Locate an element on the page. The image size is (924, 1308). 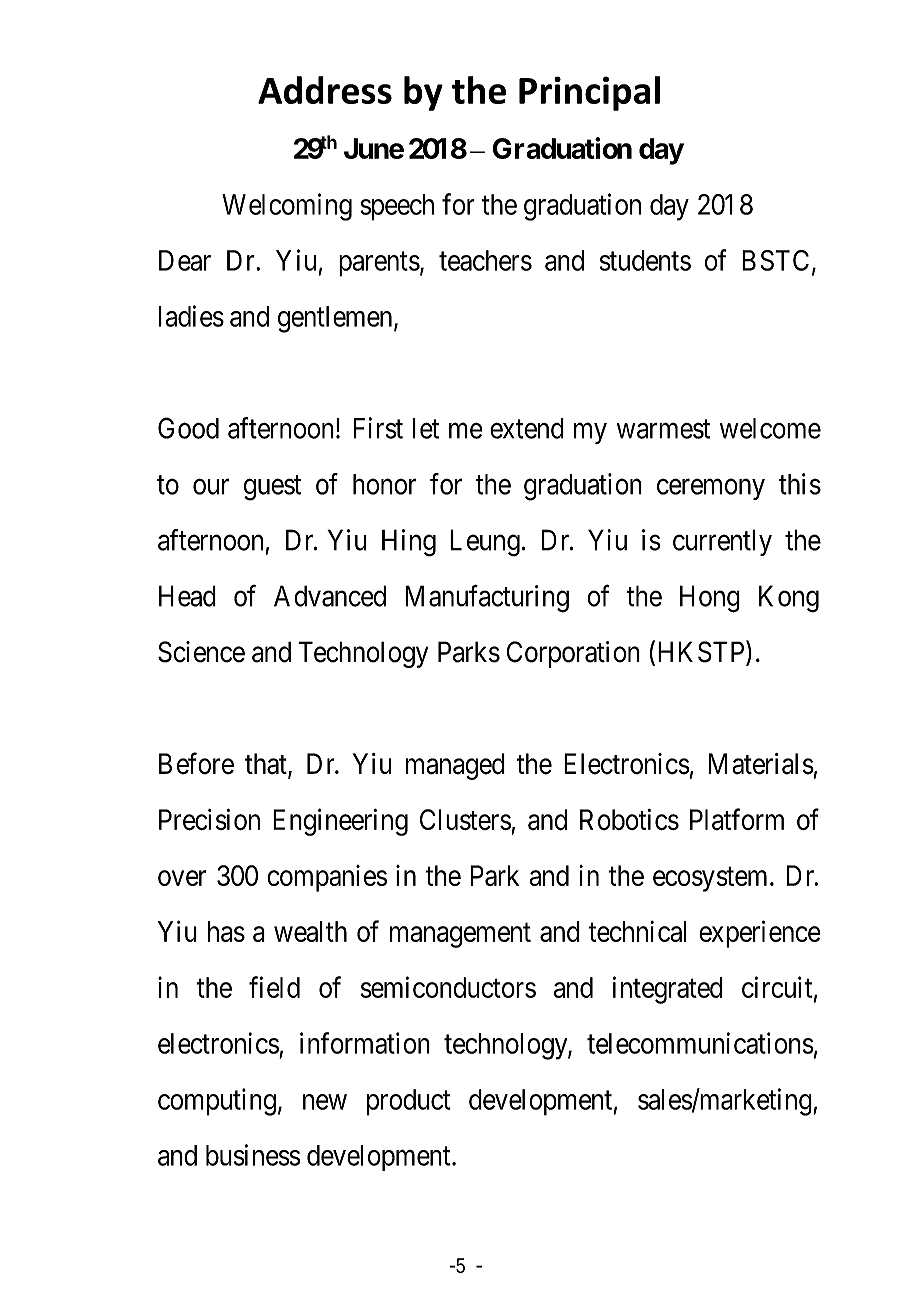
business is located at coordinates (253, 1155).
